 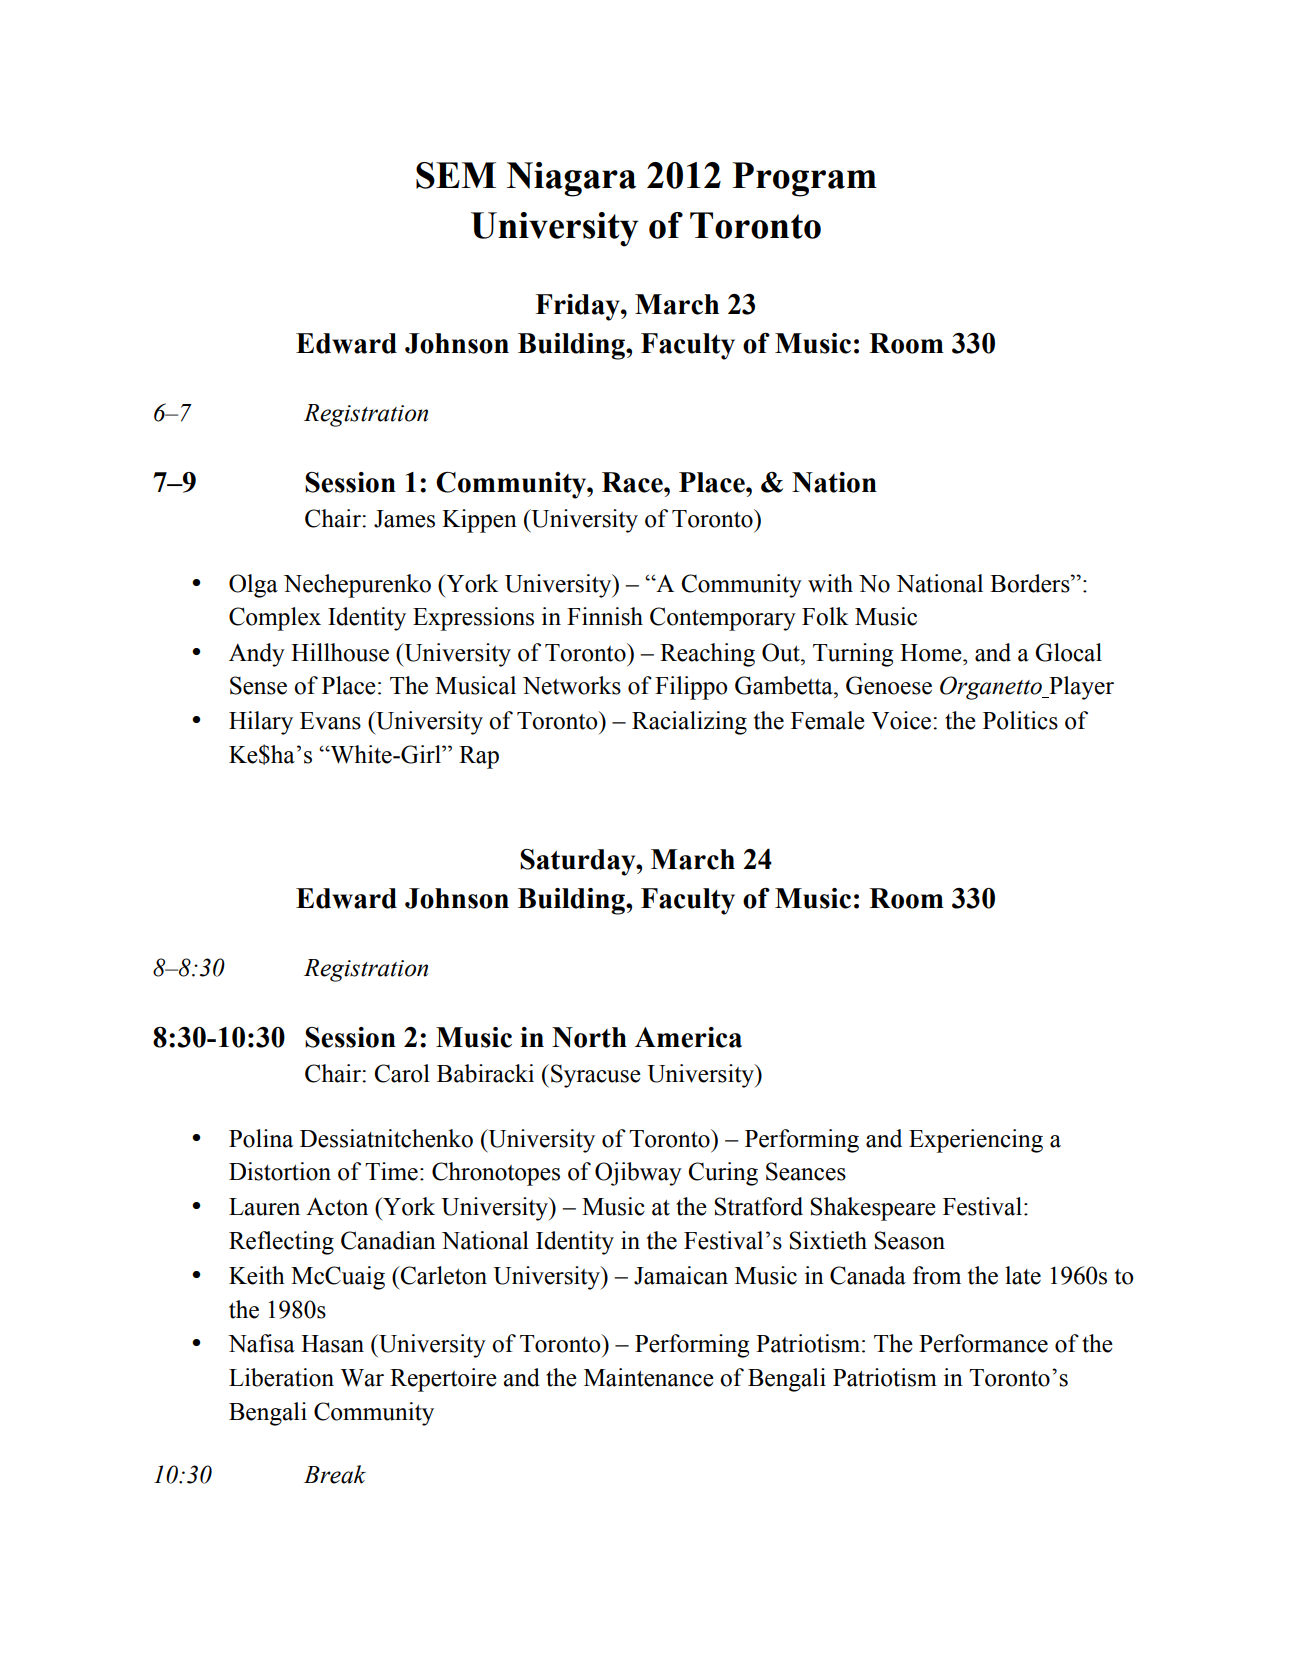 I want to click on Politics, so click(x=1020, y=720).
